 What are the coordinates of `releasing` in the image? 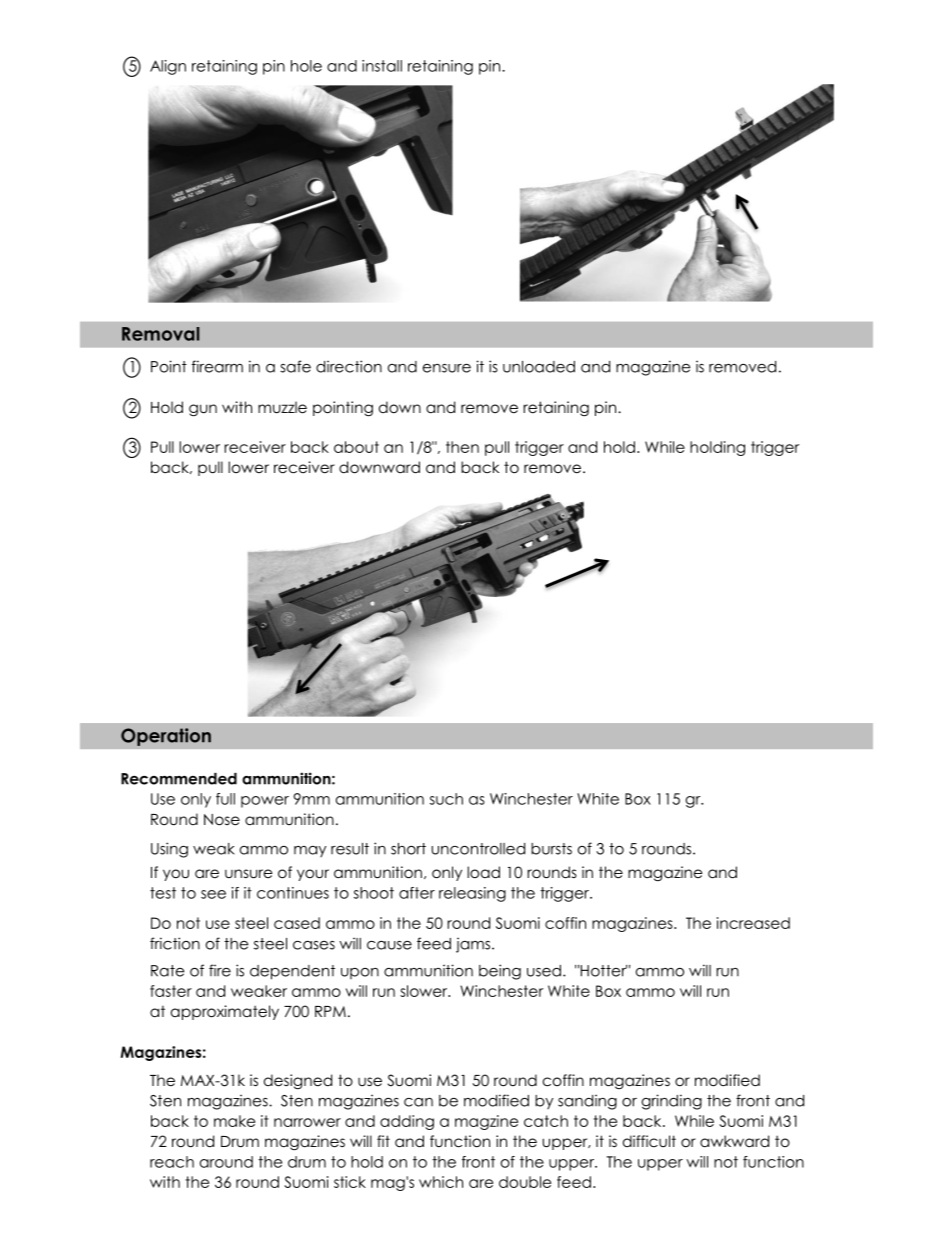 It's located at (472, 894).
